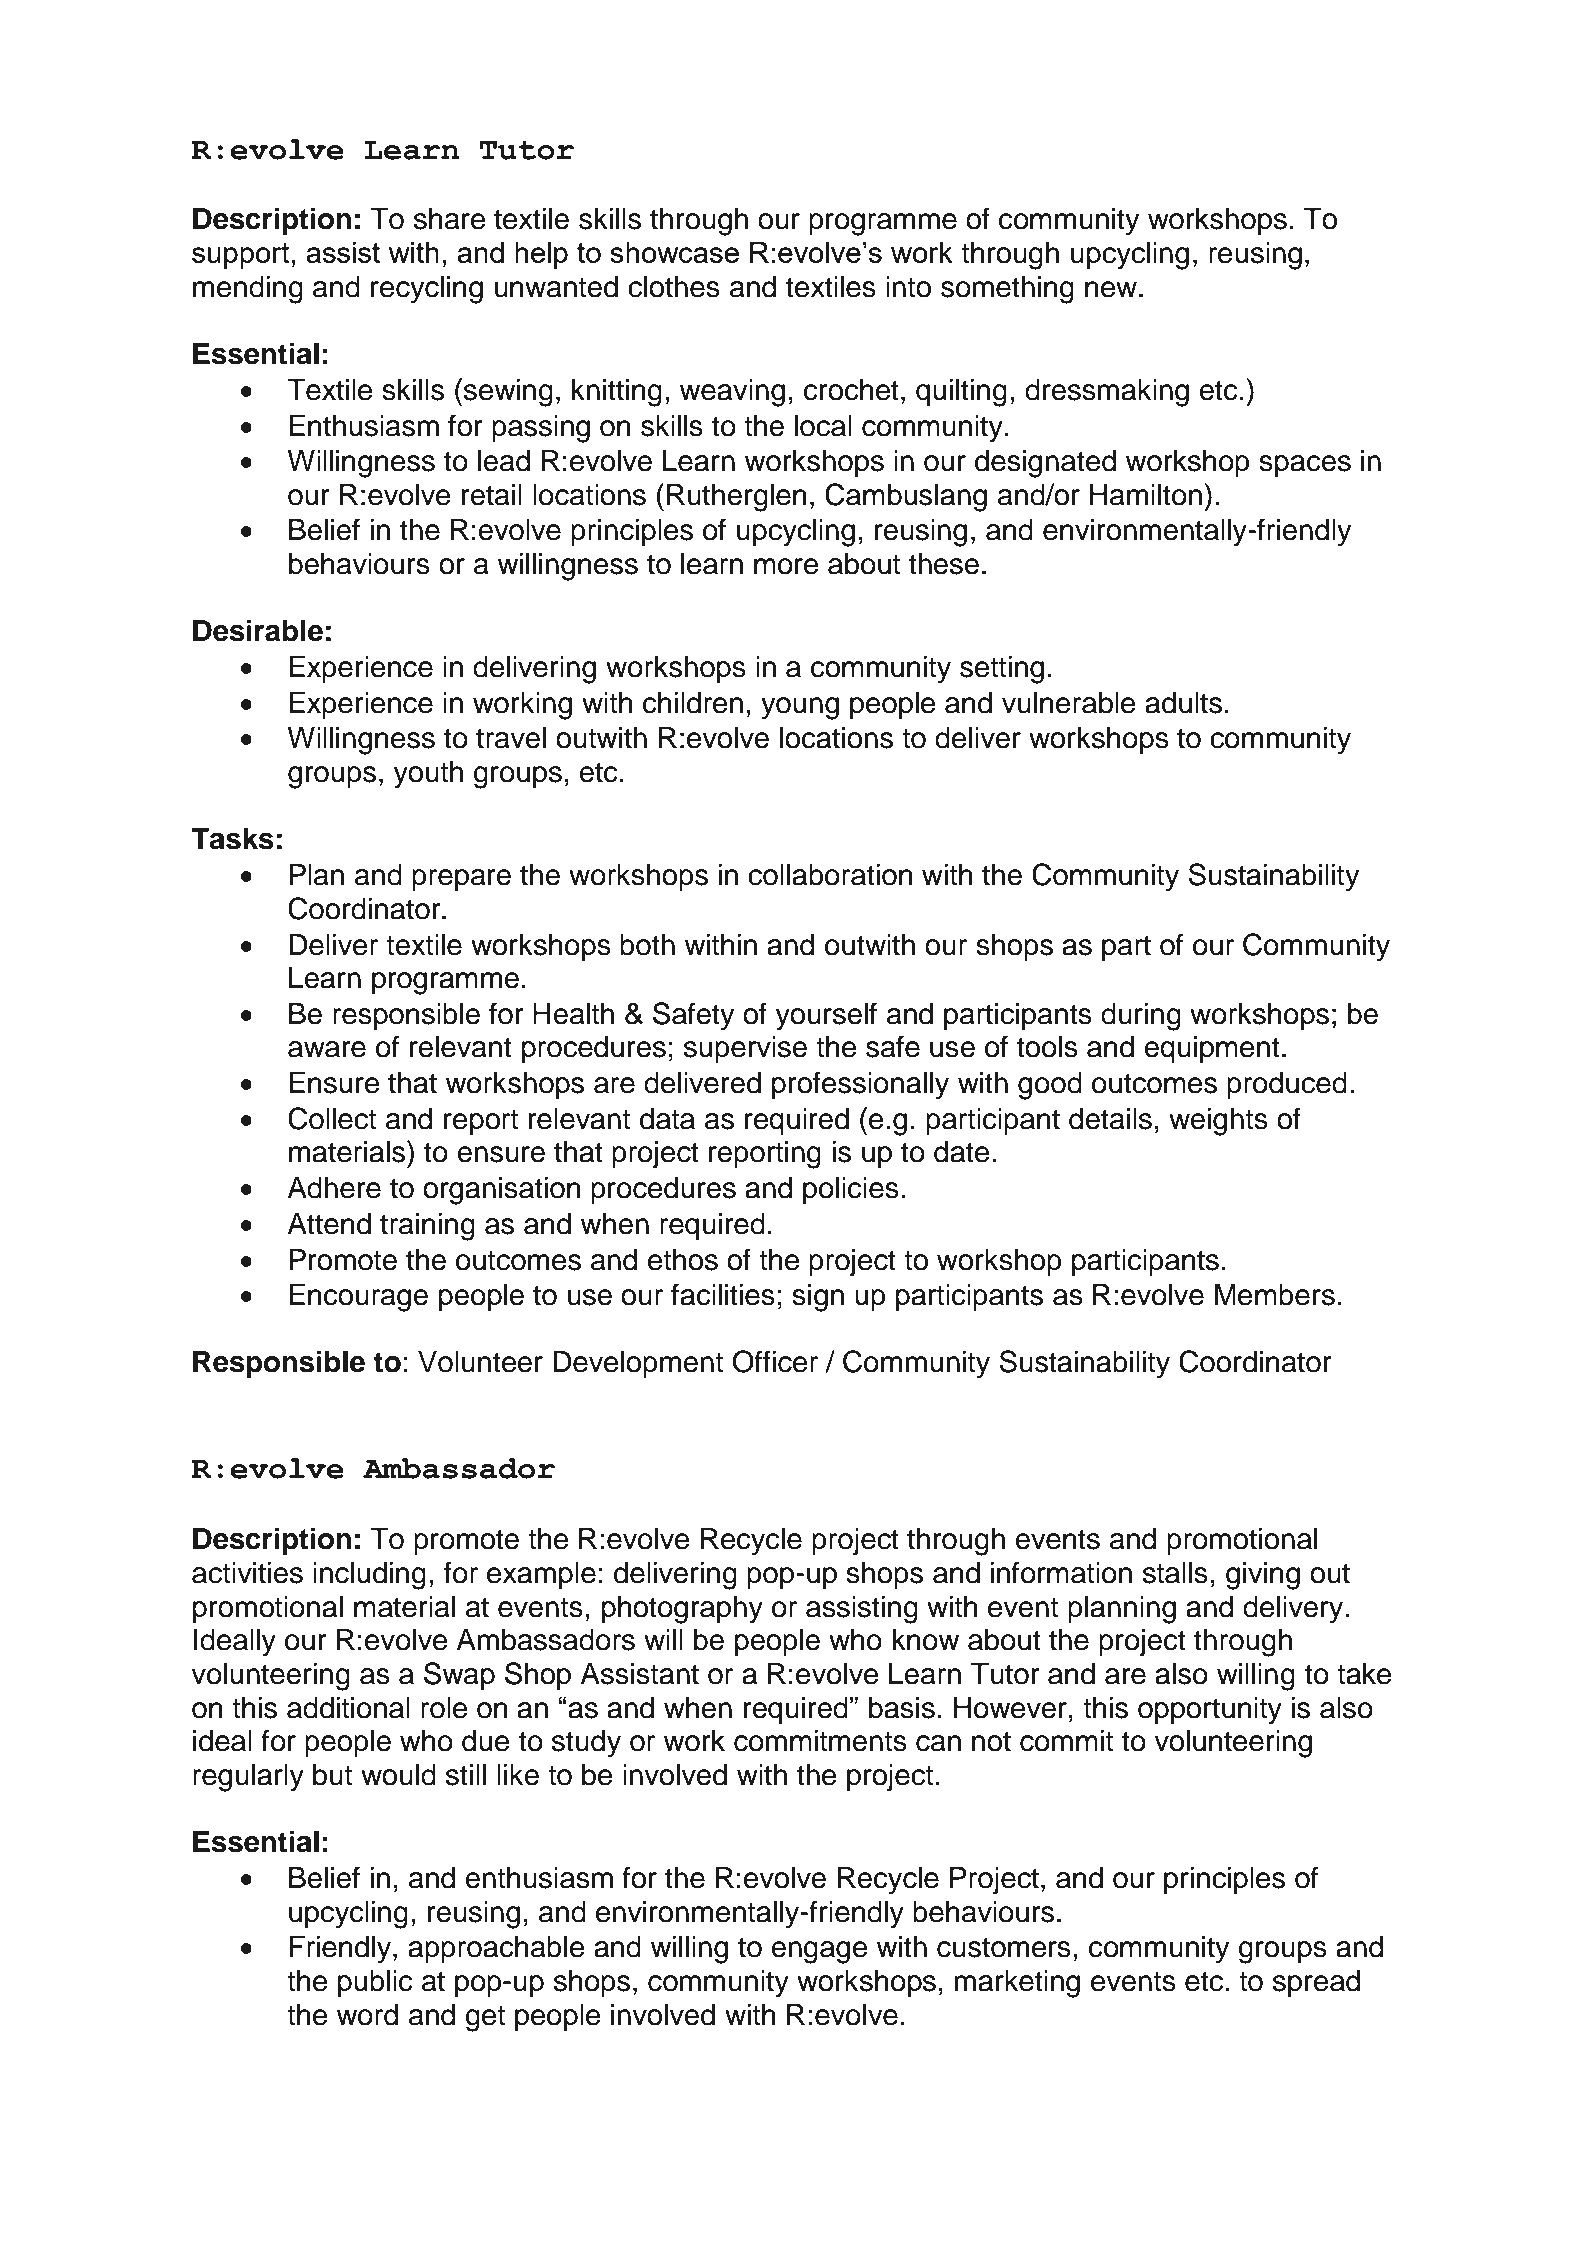 This document has height=2241, width=1584. What do you see at coordinates (775, 1361) in the document?
I see `Officer` at bounding box center [775, 1361].
